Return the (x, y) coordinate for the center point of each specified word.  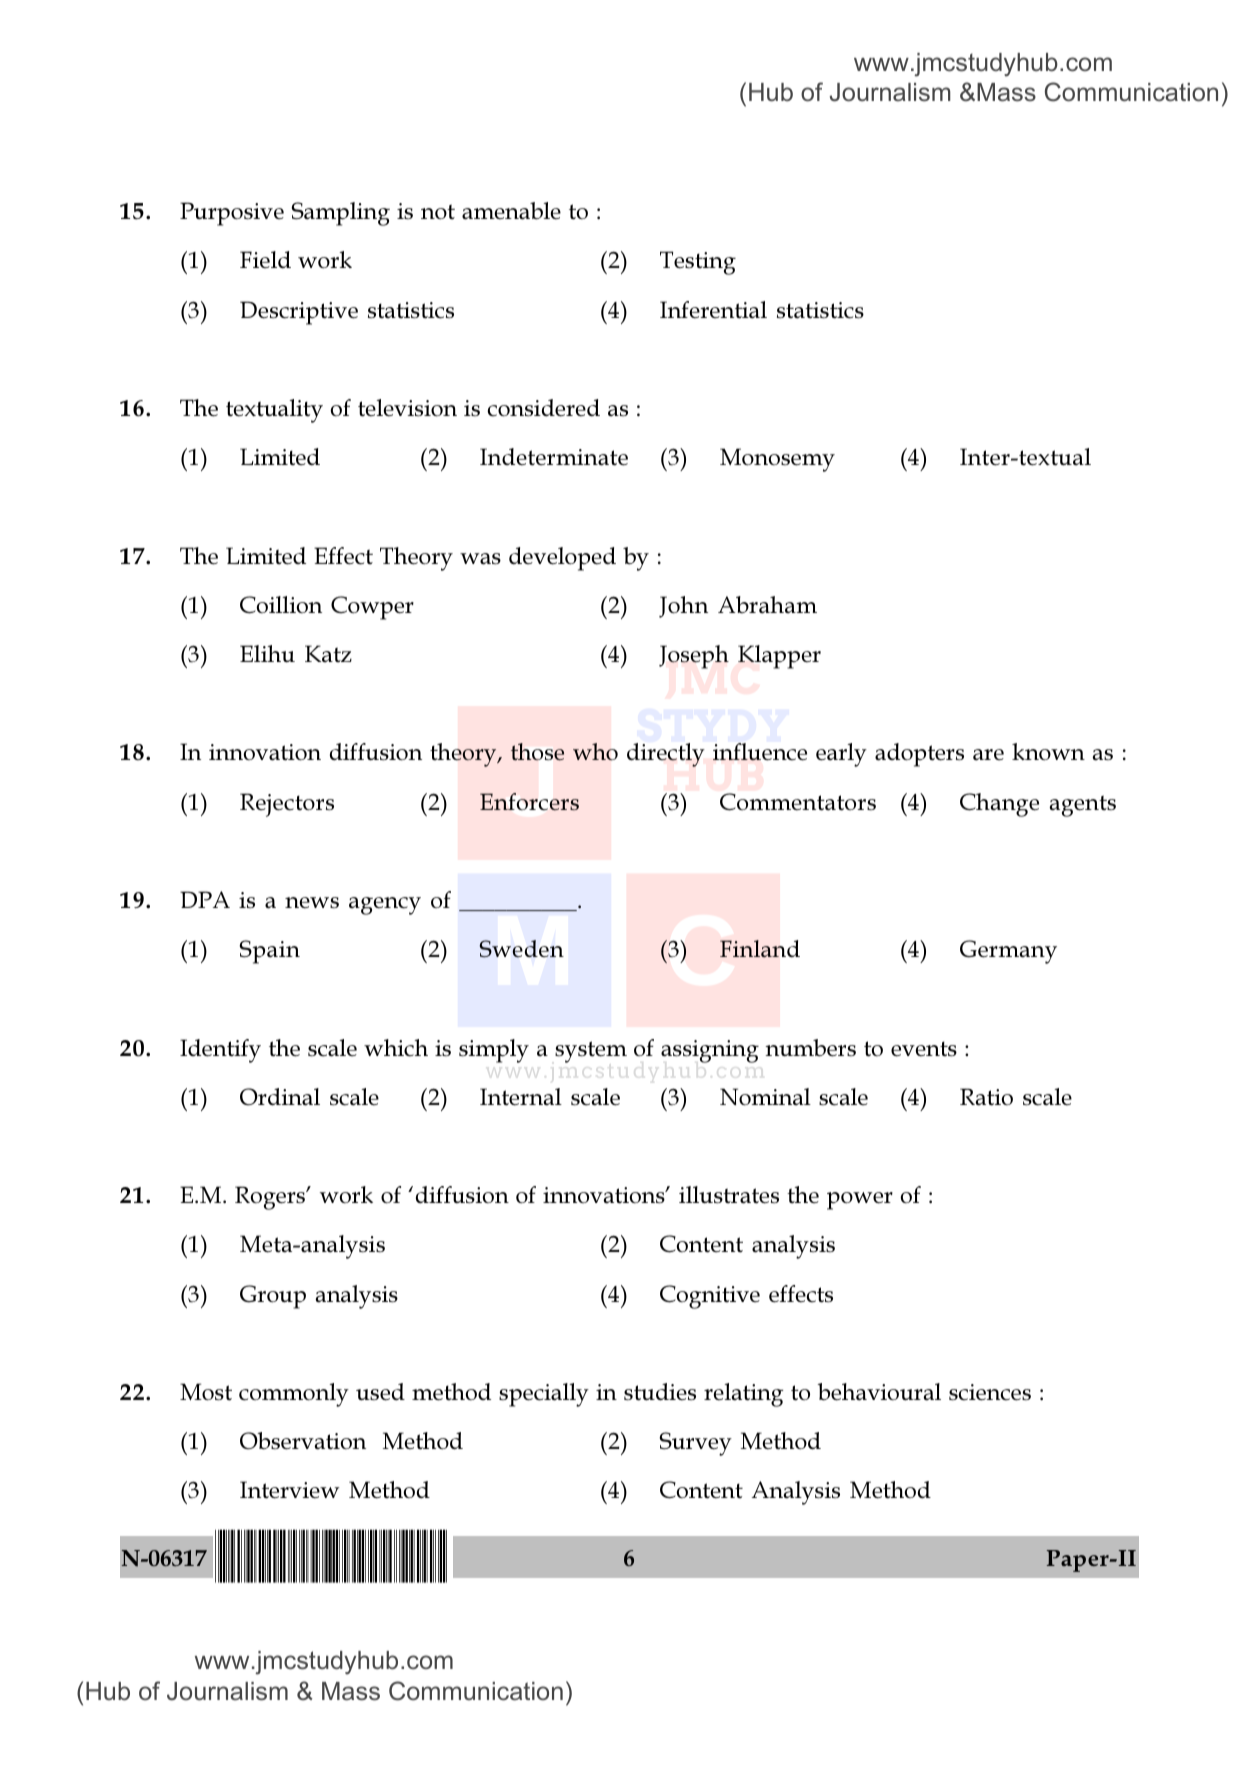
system (591, 1052)
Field (265, 260)
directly (666, 755)
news (312, 903)
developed (562, 559)
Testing (698, 263)
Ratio (986, 1097)
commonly (294, 1395)
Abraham (767, 605)
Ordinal (280, 1097)
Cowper (372, 608)
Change (999, 805)
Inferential (713, 310)
